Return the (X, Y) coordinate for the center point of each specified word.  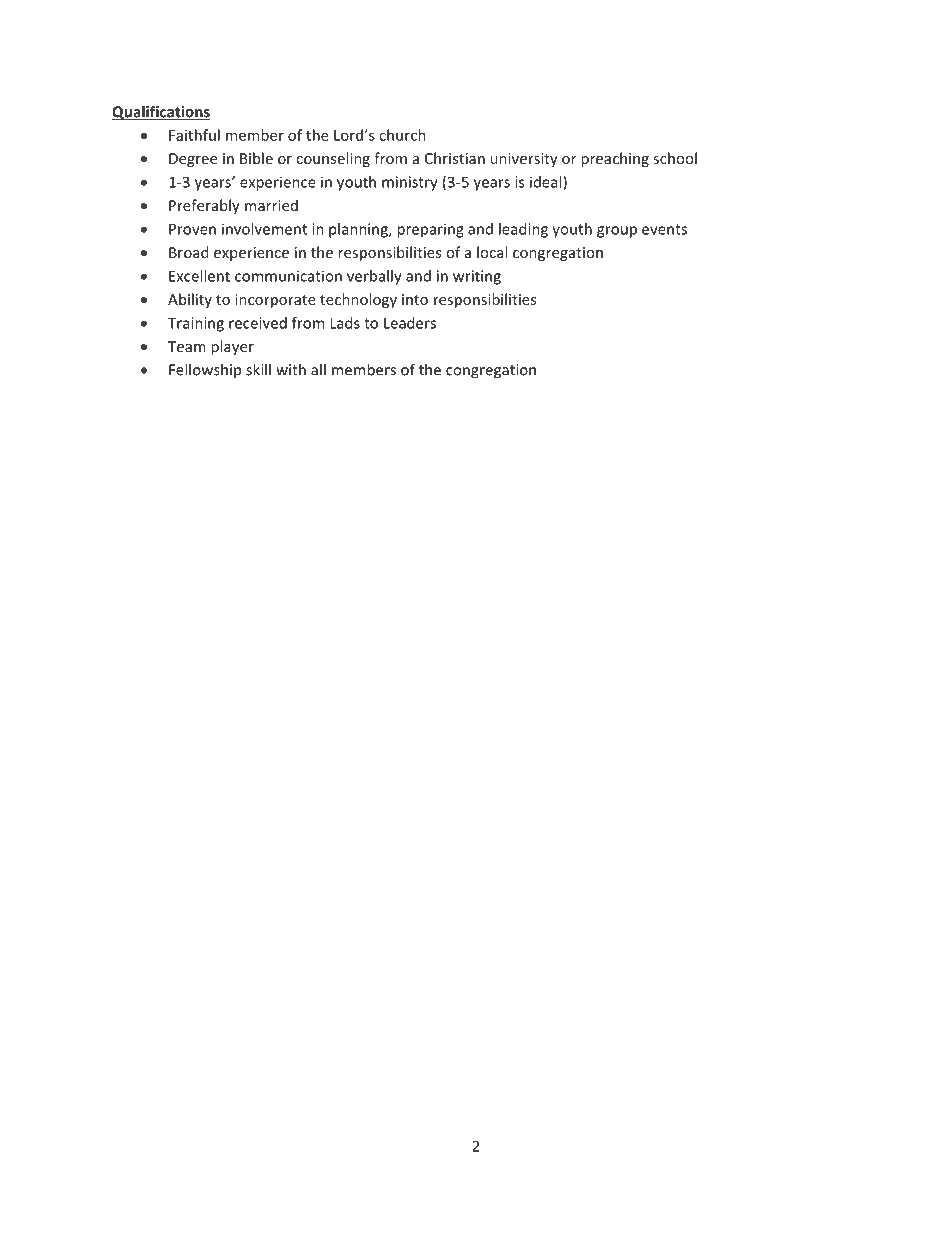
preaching (615, 159)
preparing (430, 230)
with (291, 369)
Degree (193, 160)
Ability (190, 300)
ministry (410, 183)
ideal (547, 183)
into (415, 299)
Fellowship (205, 370)
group (617, 232)
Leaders (410, 323)
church (402, 135)
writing (477, 277)
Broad (188, 252)
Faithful (194, 135)
